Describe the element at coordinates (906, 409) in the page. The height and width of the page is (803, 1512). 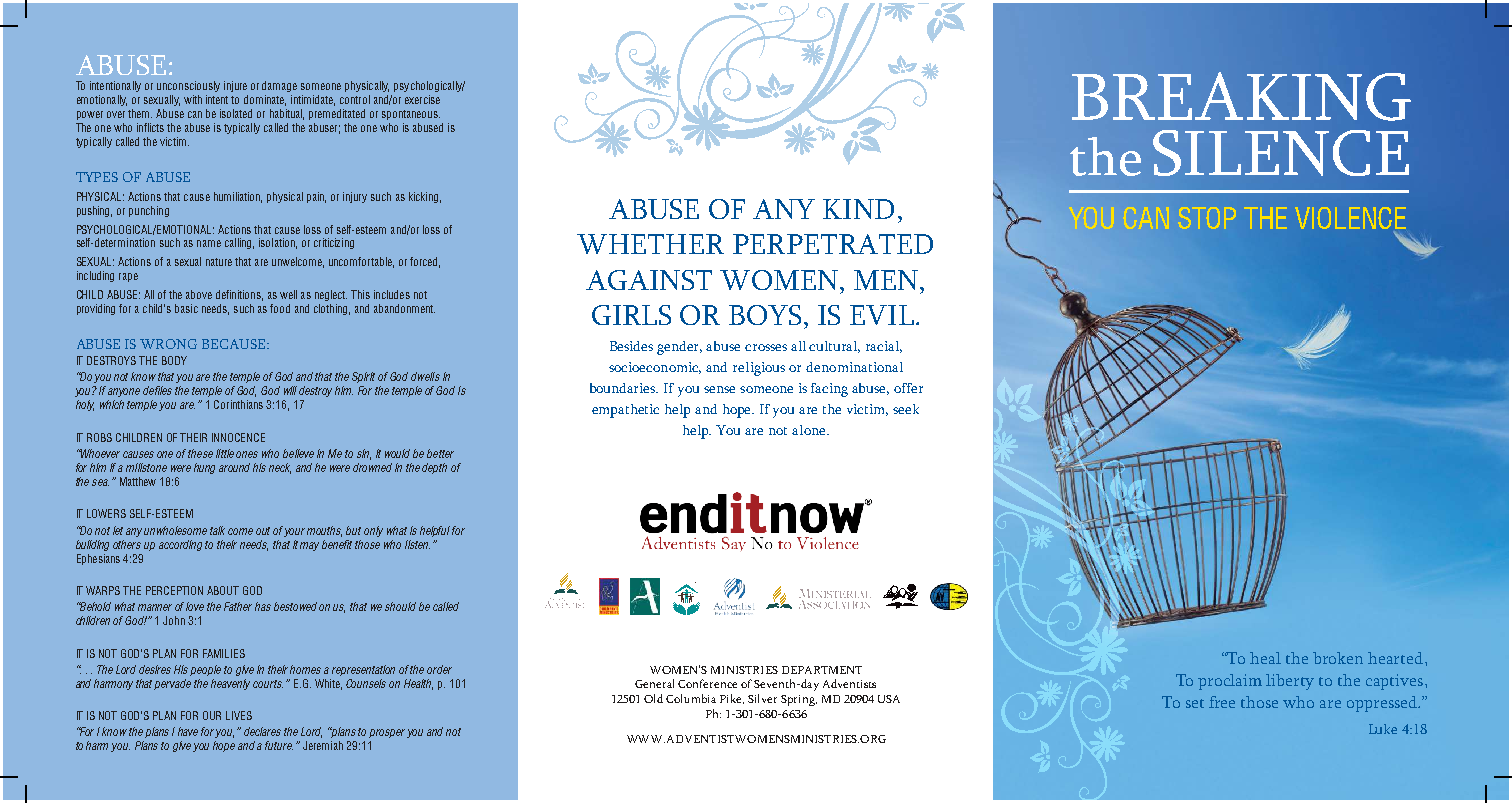
I see `seek` at that location.
